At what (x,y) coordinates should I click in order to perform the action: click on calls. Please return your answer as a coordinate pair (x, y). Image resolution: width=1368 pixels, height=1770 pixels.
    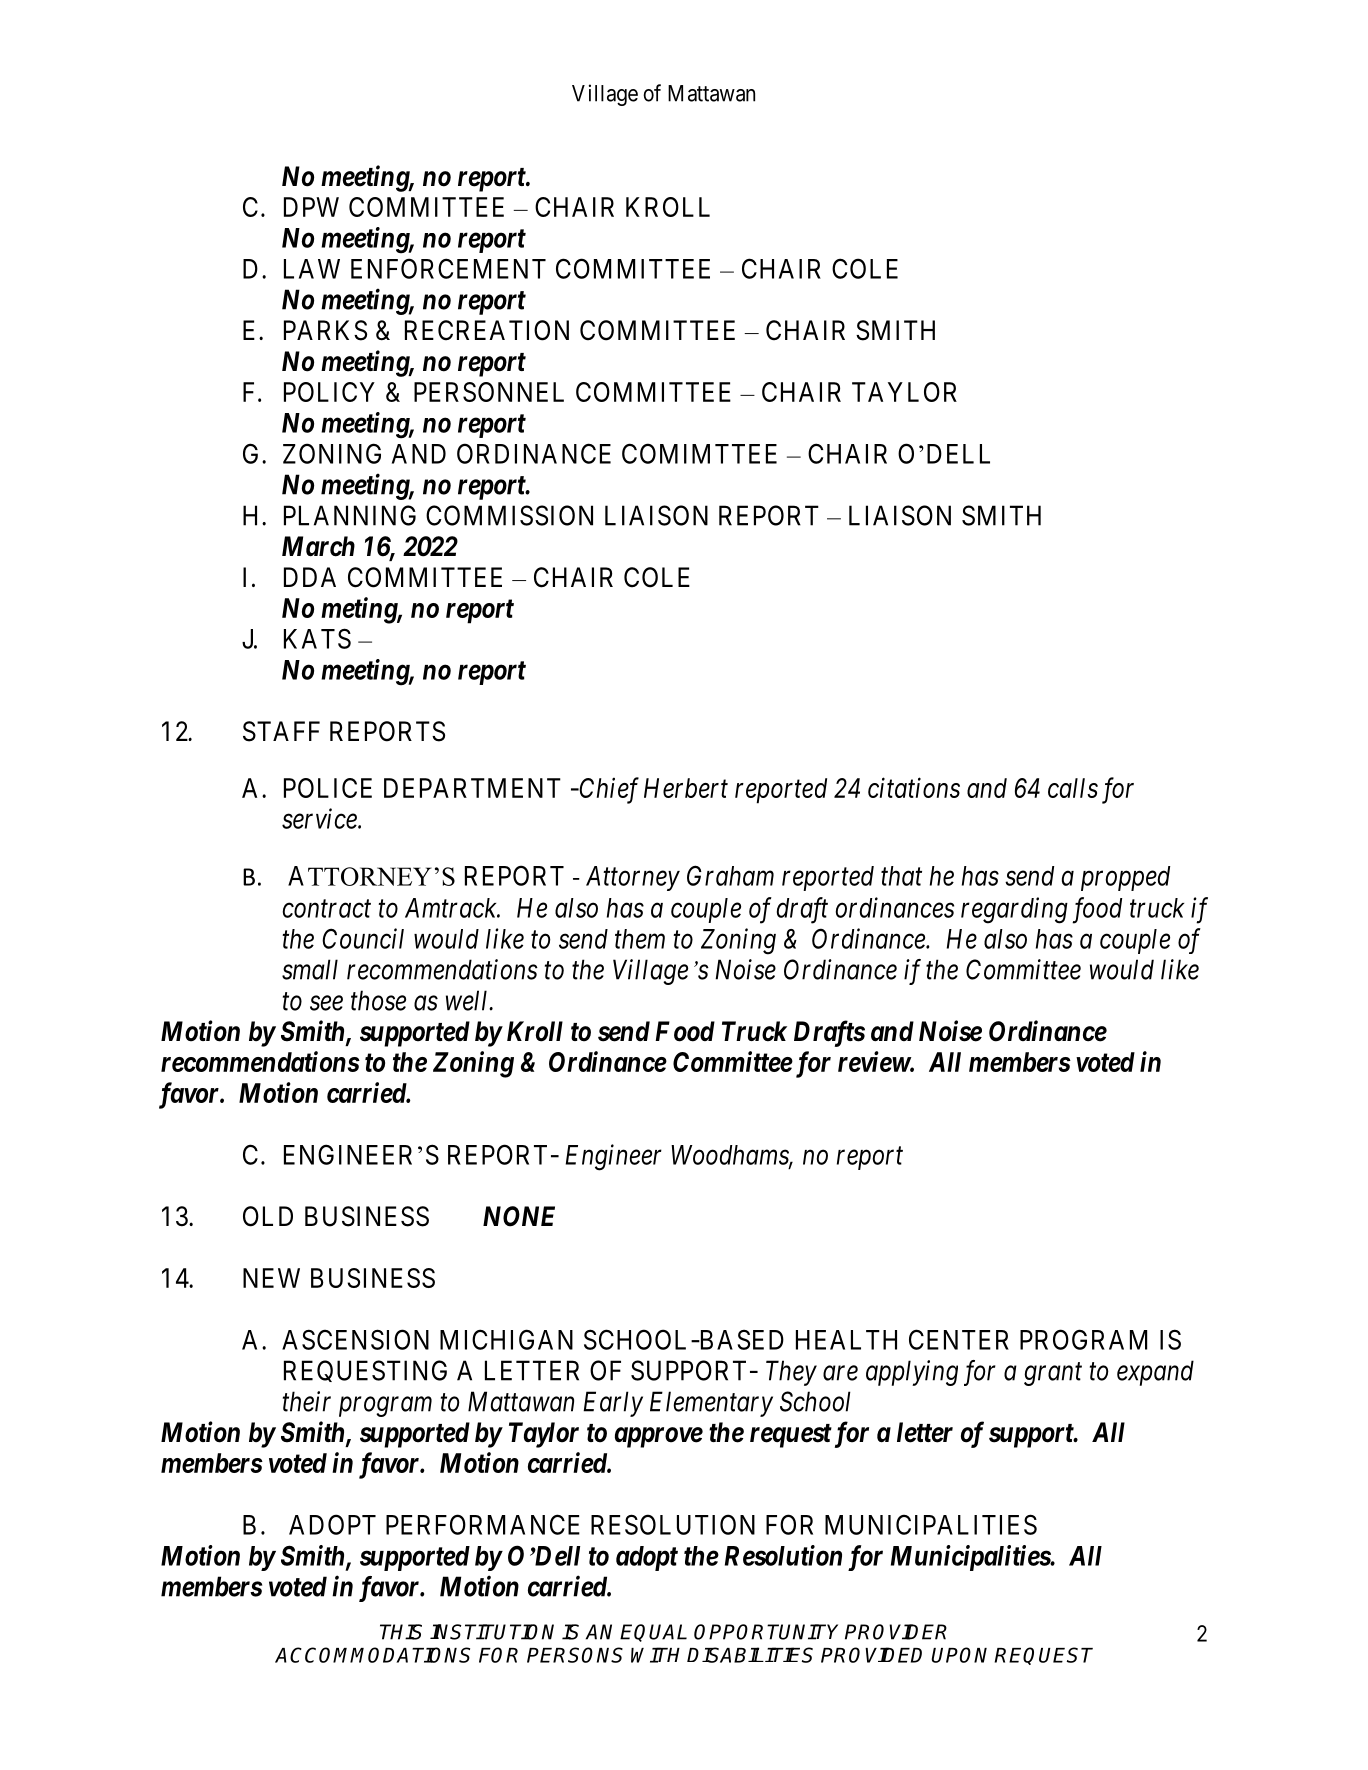
    Looking at the image, I should click on (1073, 788).
